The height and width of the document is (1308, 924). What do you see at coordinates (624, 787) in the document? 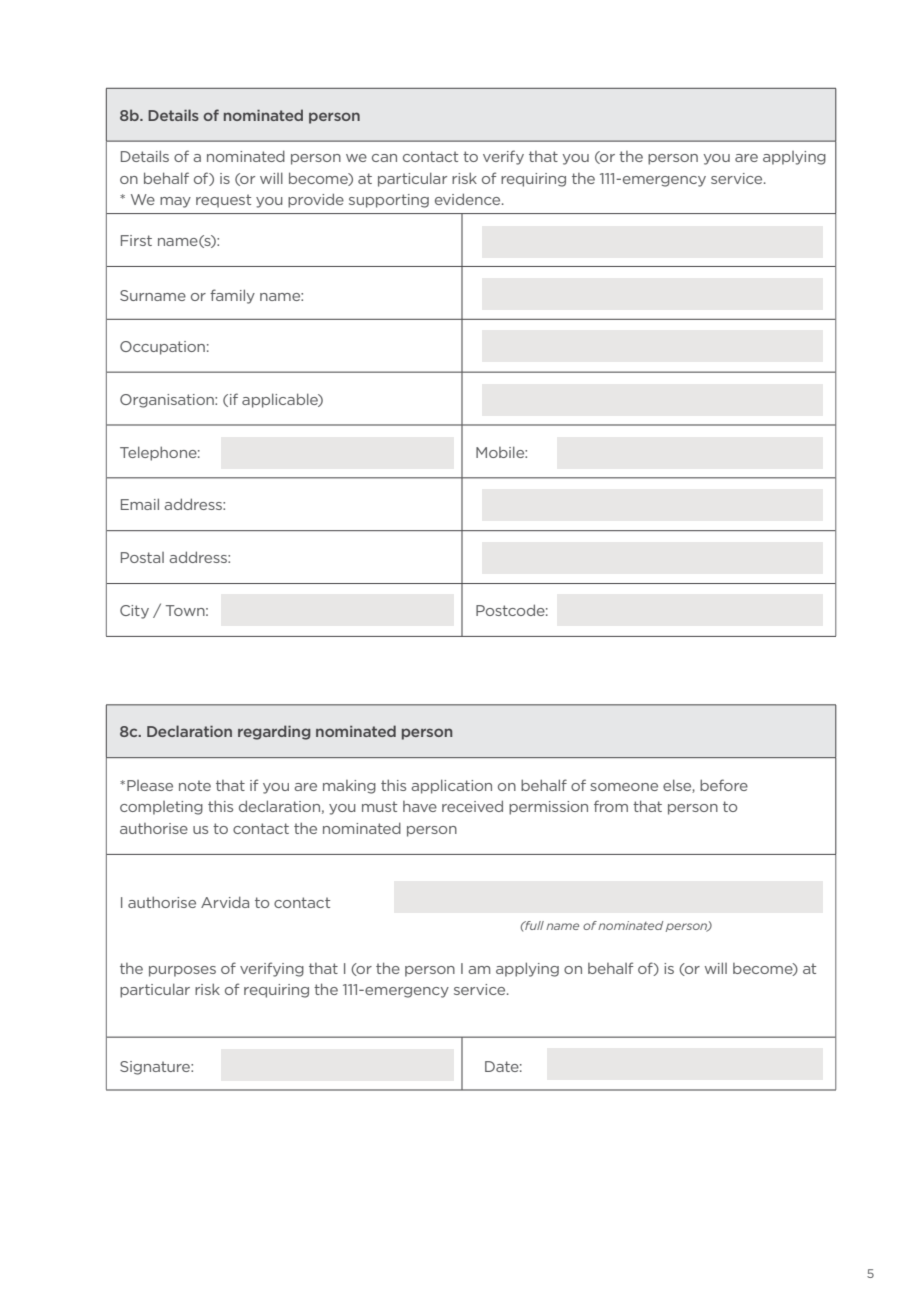
I see `someone` at bounding box center [624, 787].
